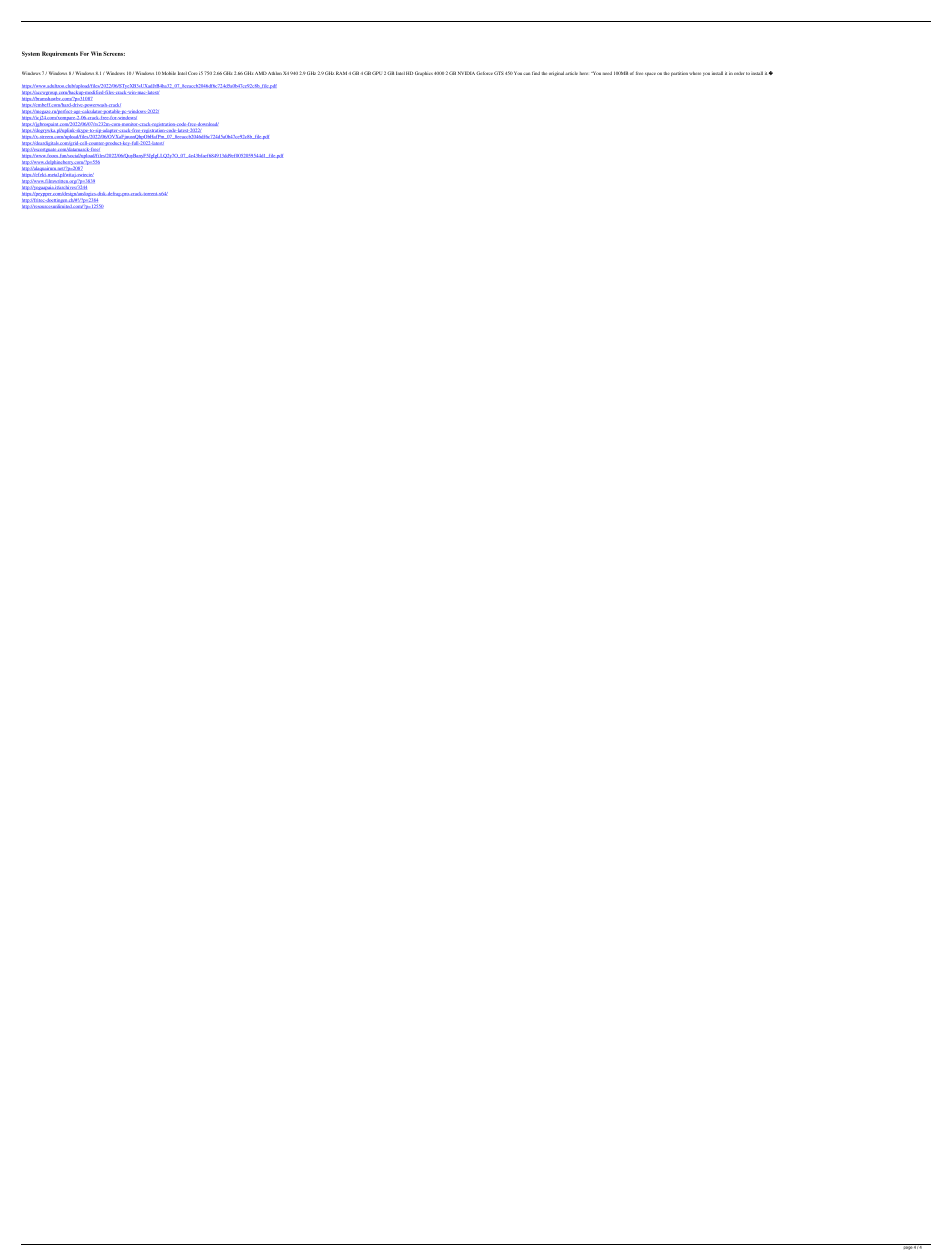  What do you see at coordinates (571, 73) in the page?
I see `article` at bounding box center [571, 73].
